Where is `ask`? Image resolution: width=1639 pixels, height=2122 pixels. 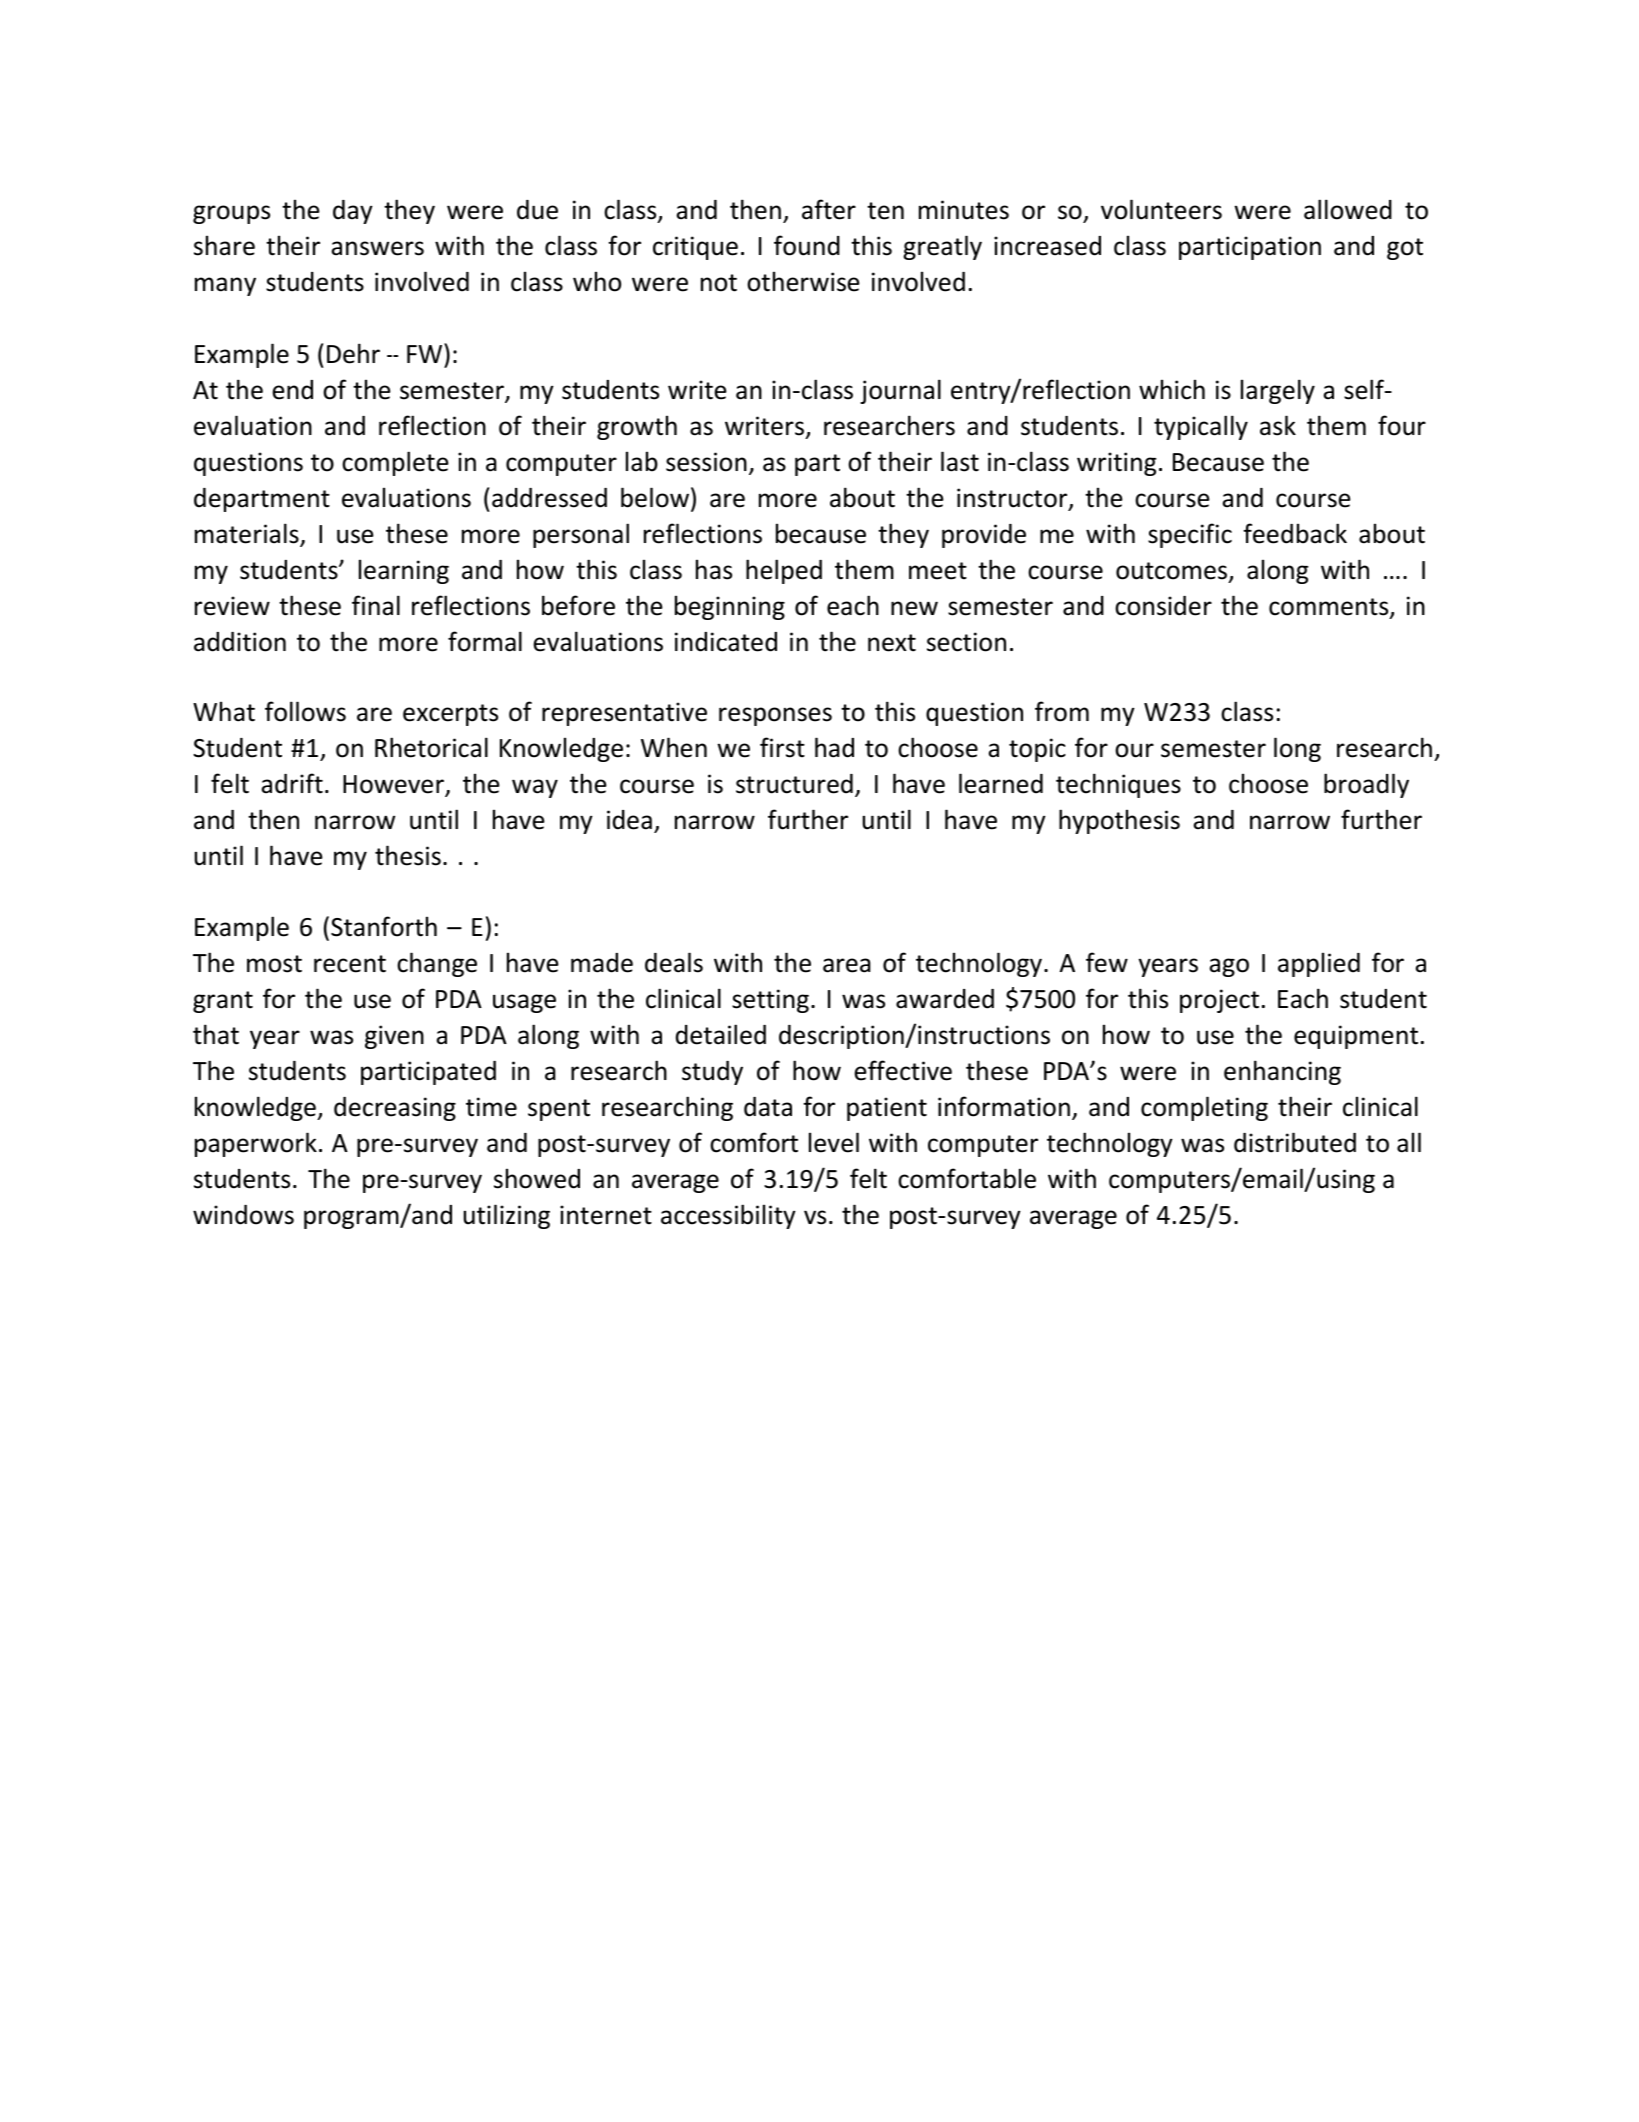 ask is located at coordinates (1278, 425).
